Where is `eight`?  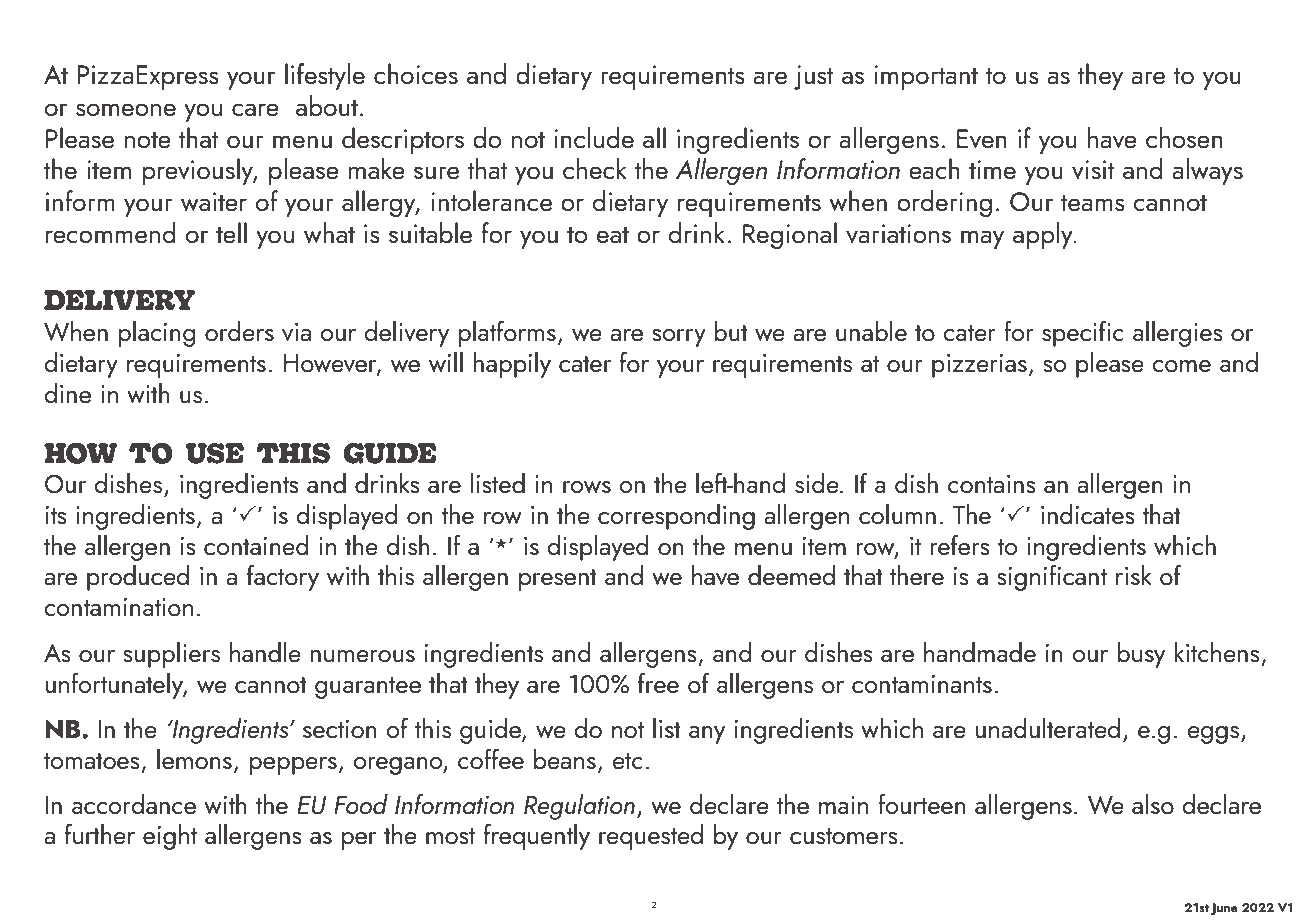
eight is located at coordinates (170, 837).
